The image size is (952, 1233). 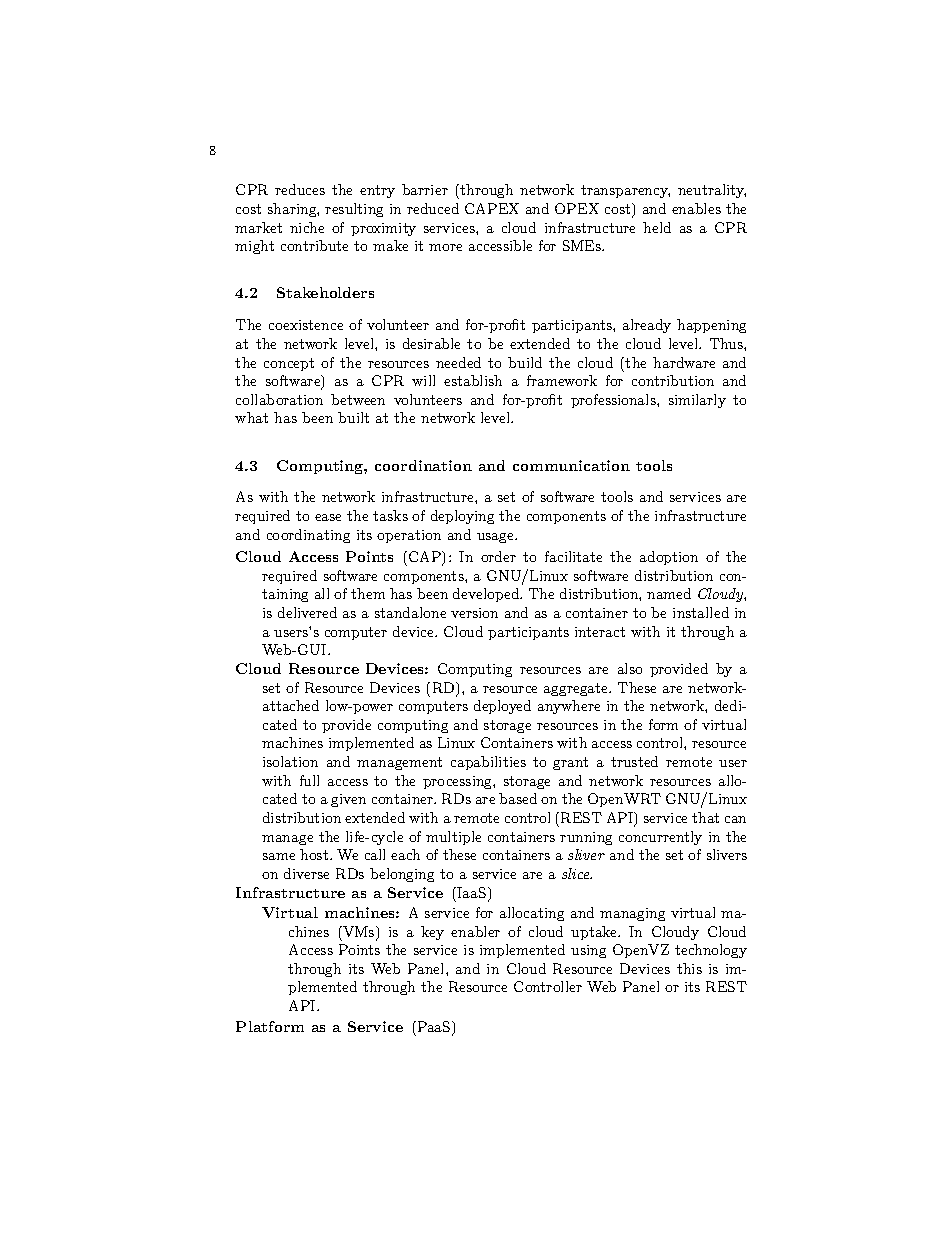 I want to click on diverse, so click(x=306, y=873).
